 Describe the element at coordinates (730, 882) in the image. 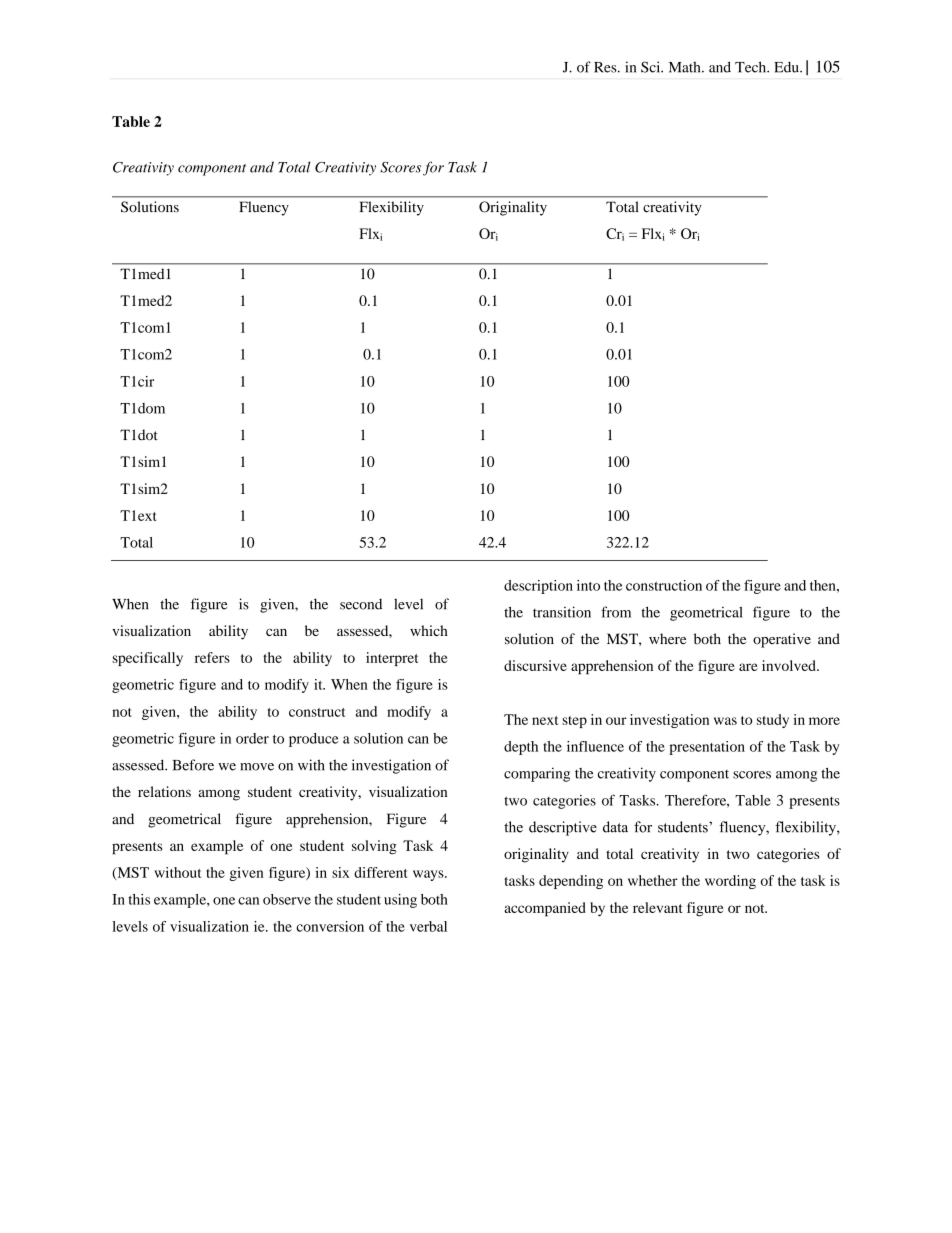

I see `wording` at that location.
